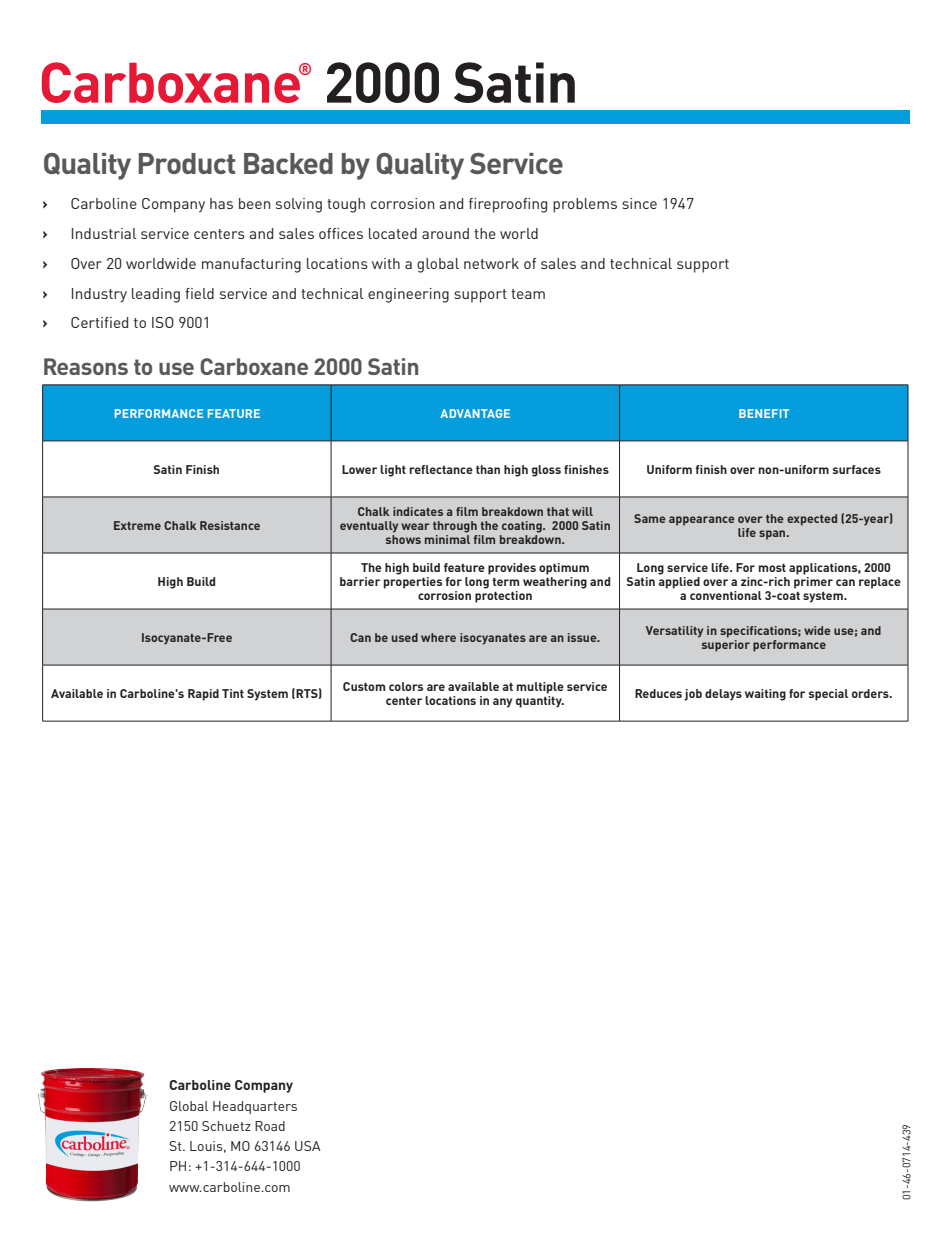  I want to click on quantity, so click(540, 700).
